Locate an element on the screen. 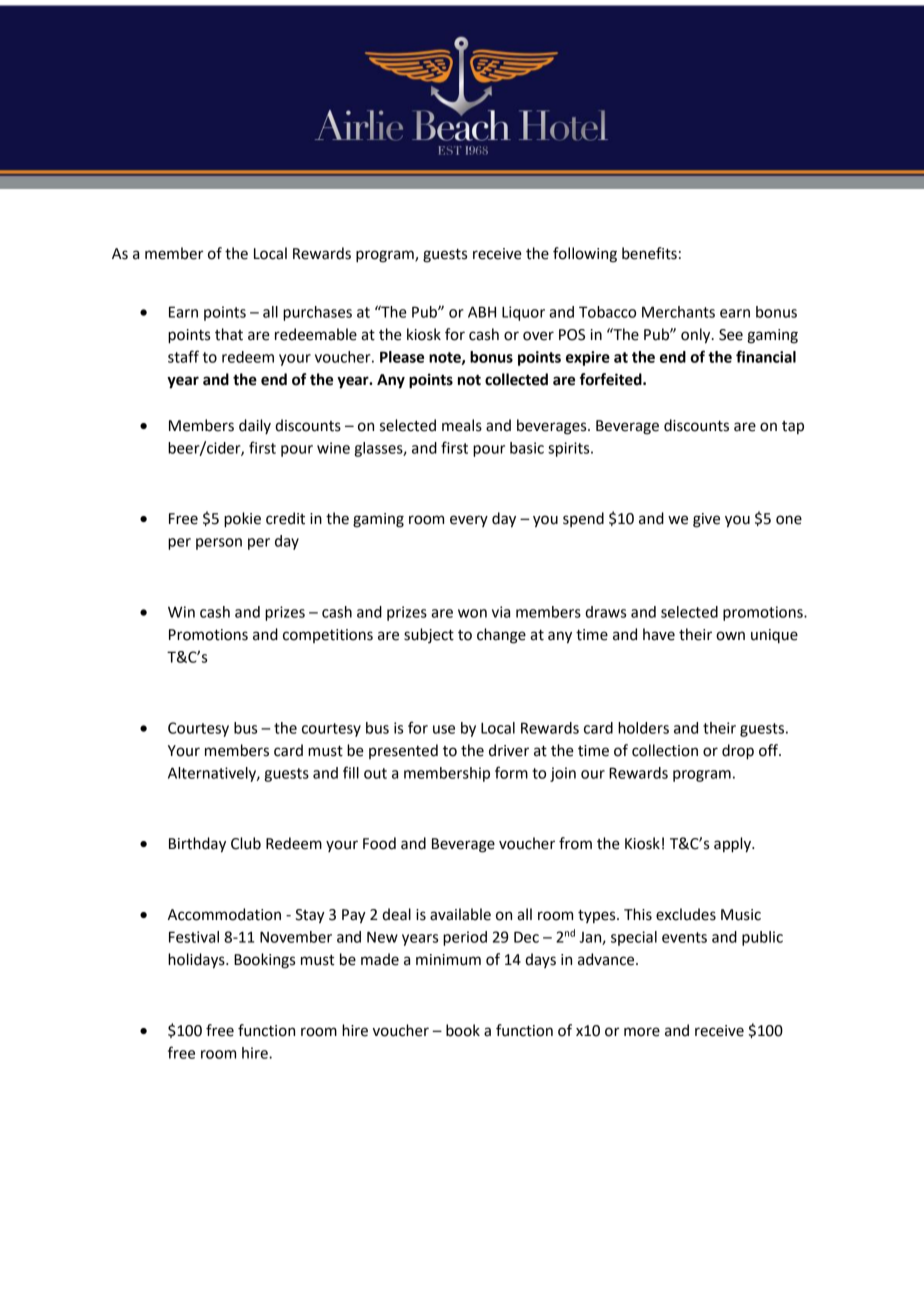 The image size is (924, 1308). purchases is located at coordinates (317, 313).
